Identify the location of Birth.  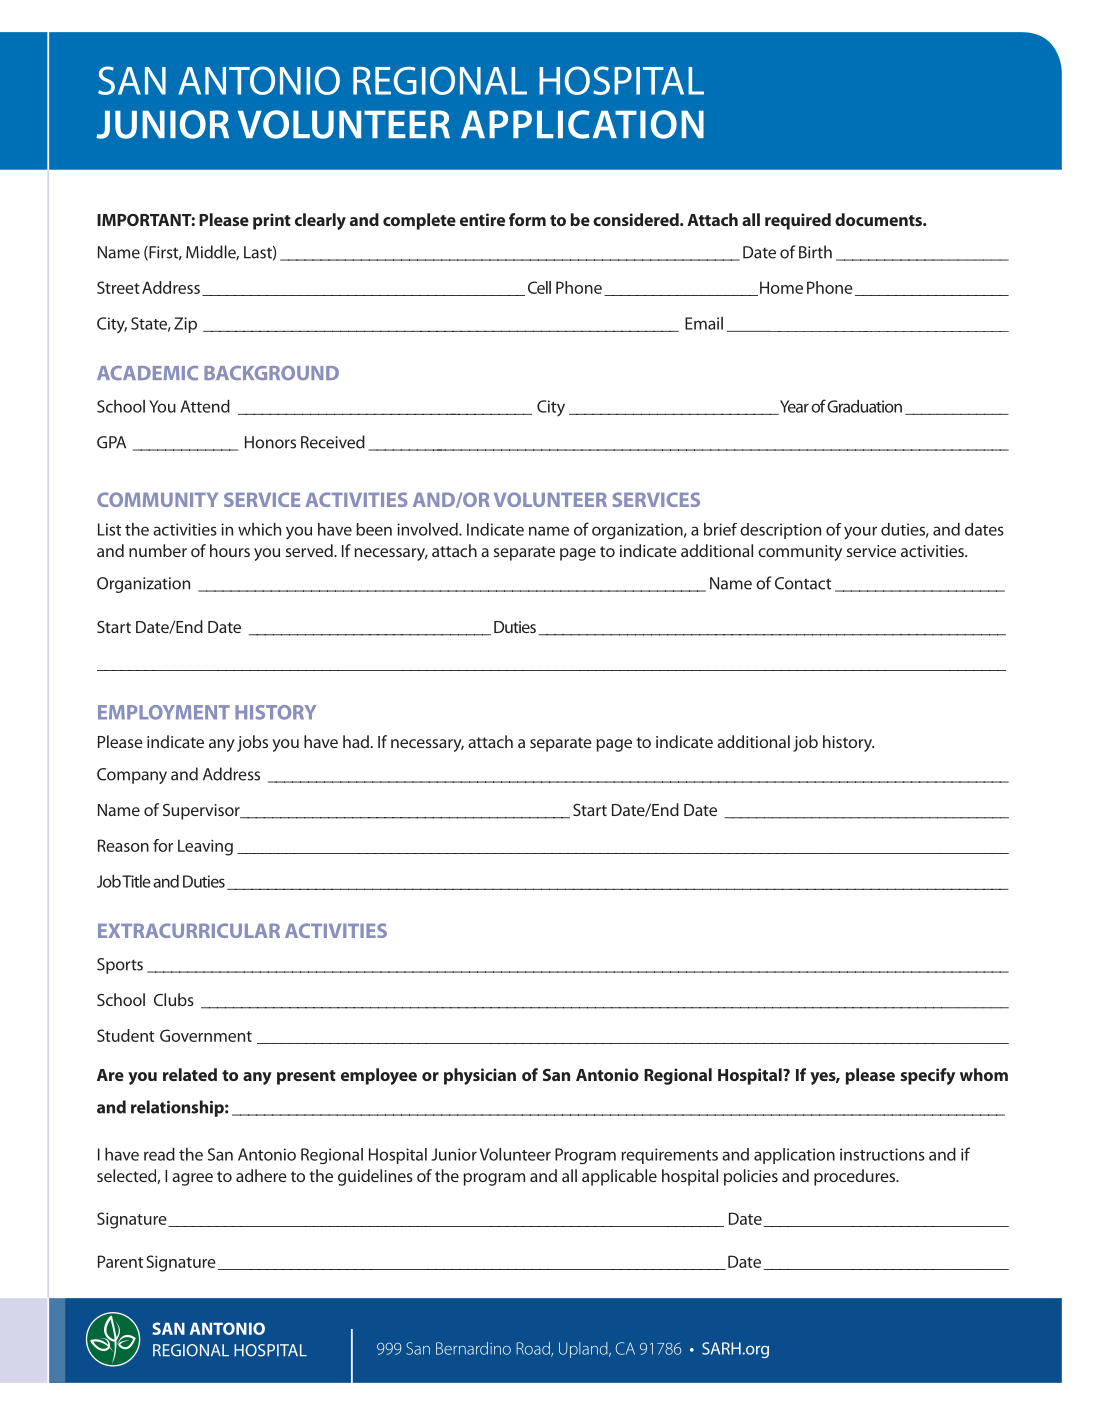
(815, 252).
